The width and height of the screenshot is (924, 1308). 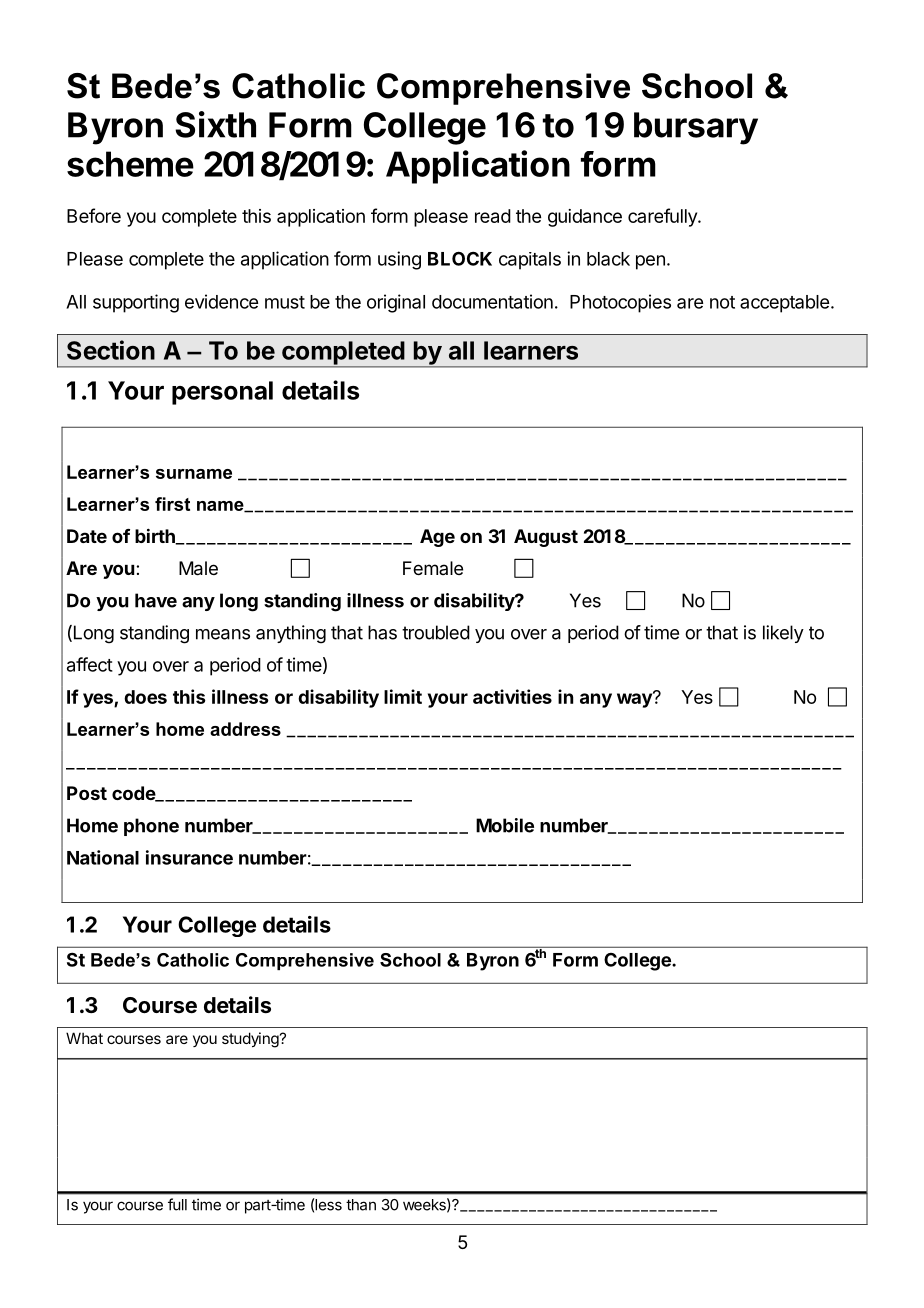 What do you see at coordinates (361, 1205) in the screenshot?
I see `than` at bounding box center [361, 1205].
